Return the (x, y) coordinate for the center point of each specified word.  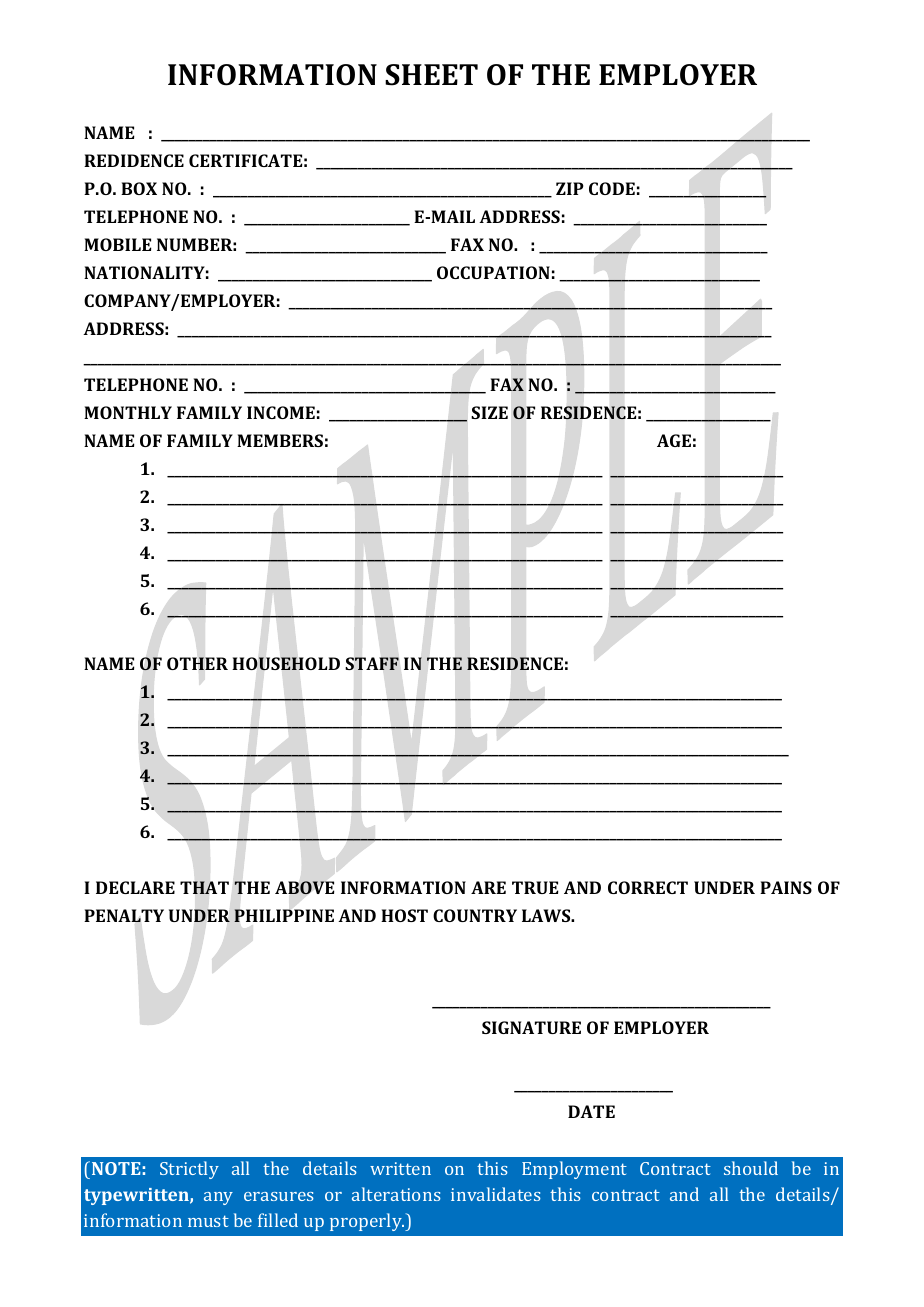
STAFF (372, 663)
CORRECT (648, 887)
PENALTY (124, 915)
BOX (139, 188)
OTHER (197, 663)
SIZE (489, 412)
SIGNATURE (531, 1027)
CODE (612, 188)
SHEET (431, 75)
